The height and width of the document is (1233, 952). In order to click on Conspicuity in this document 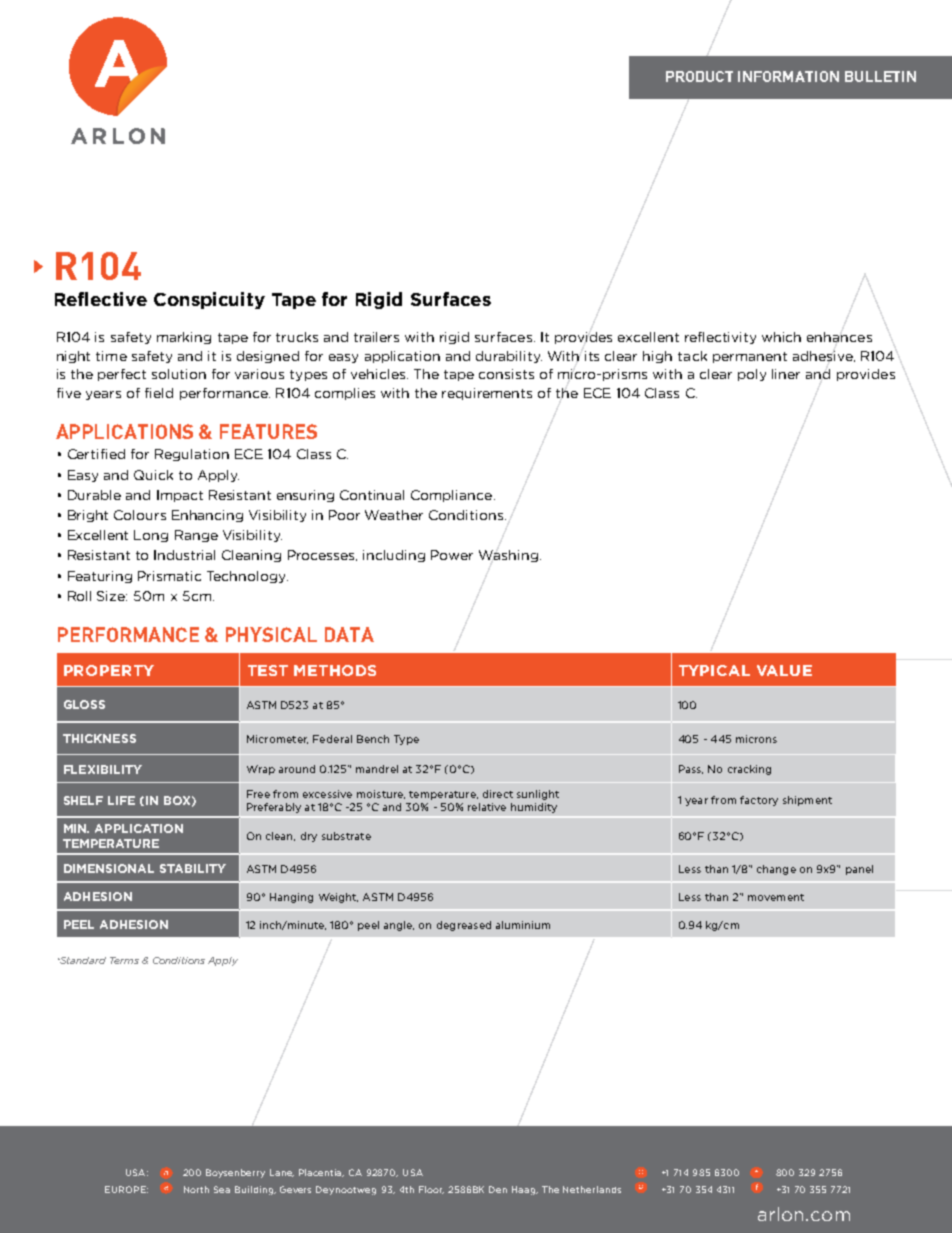, I will do `click(209, 300)`.
